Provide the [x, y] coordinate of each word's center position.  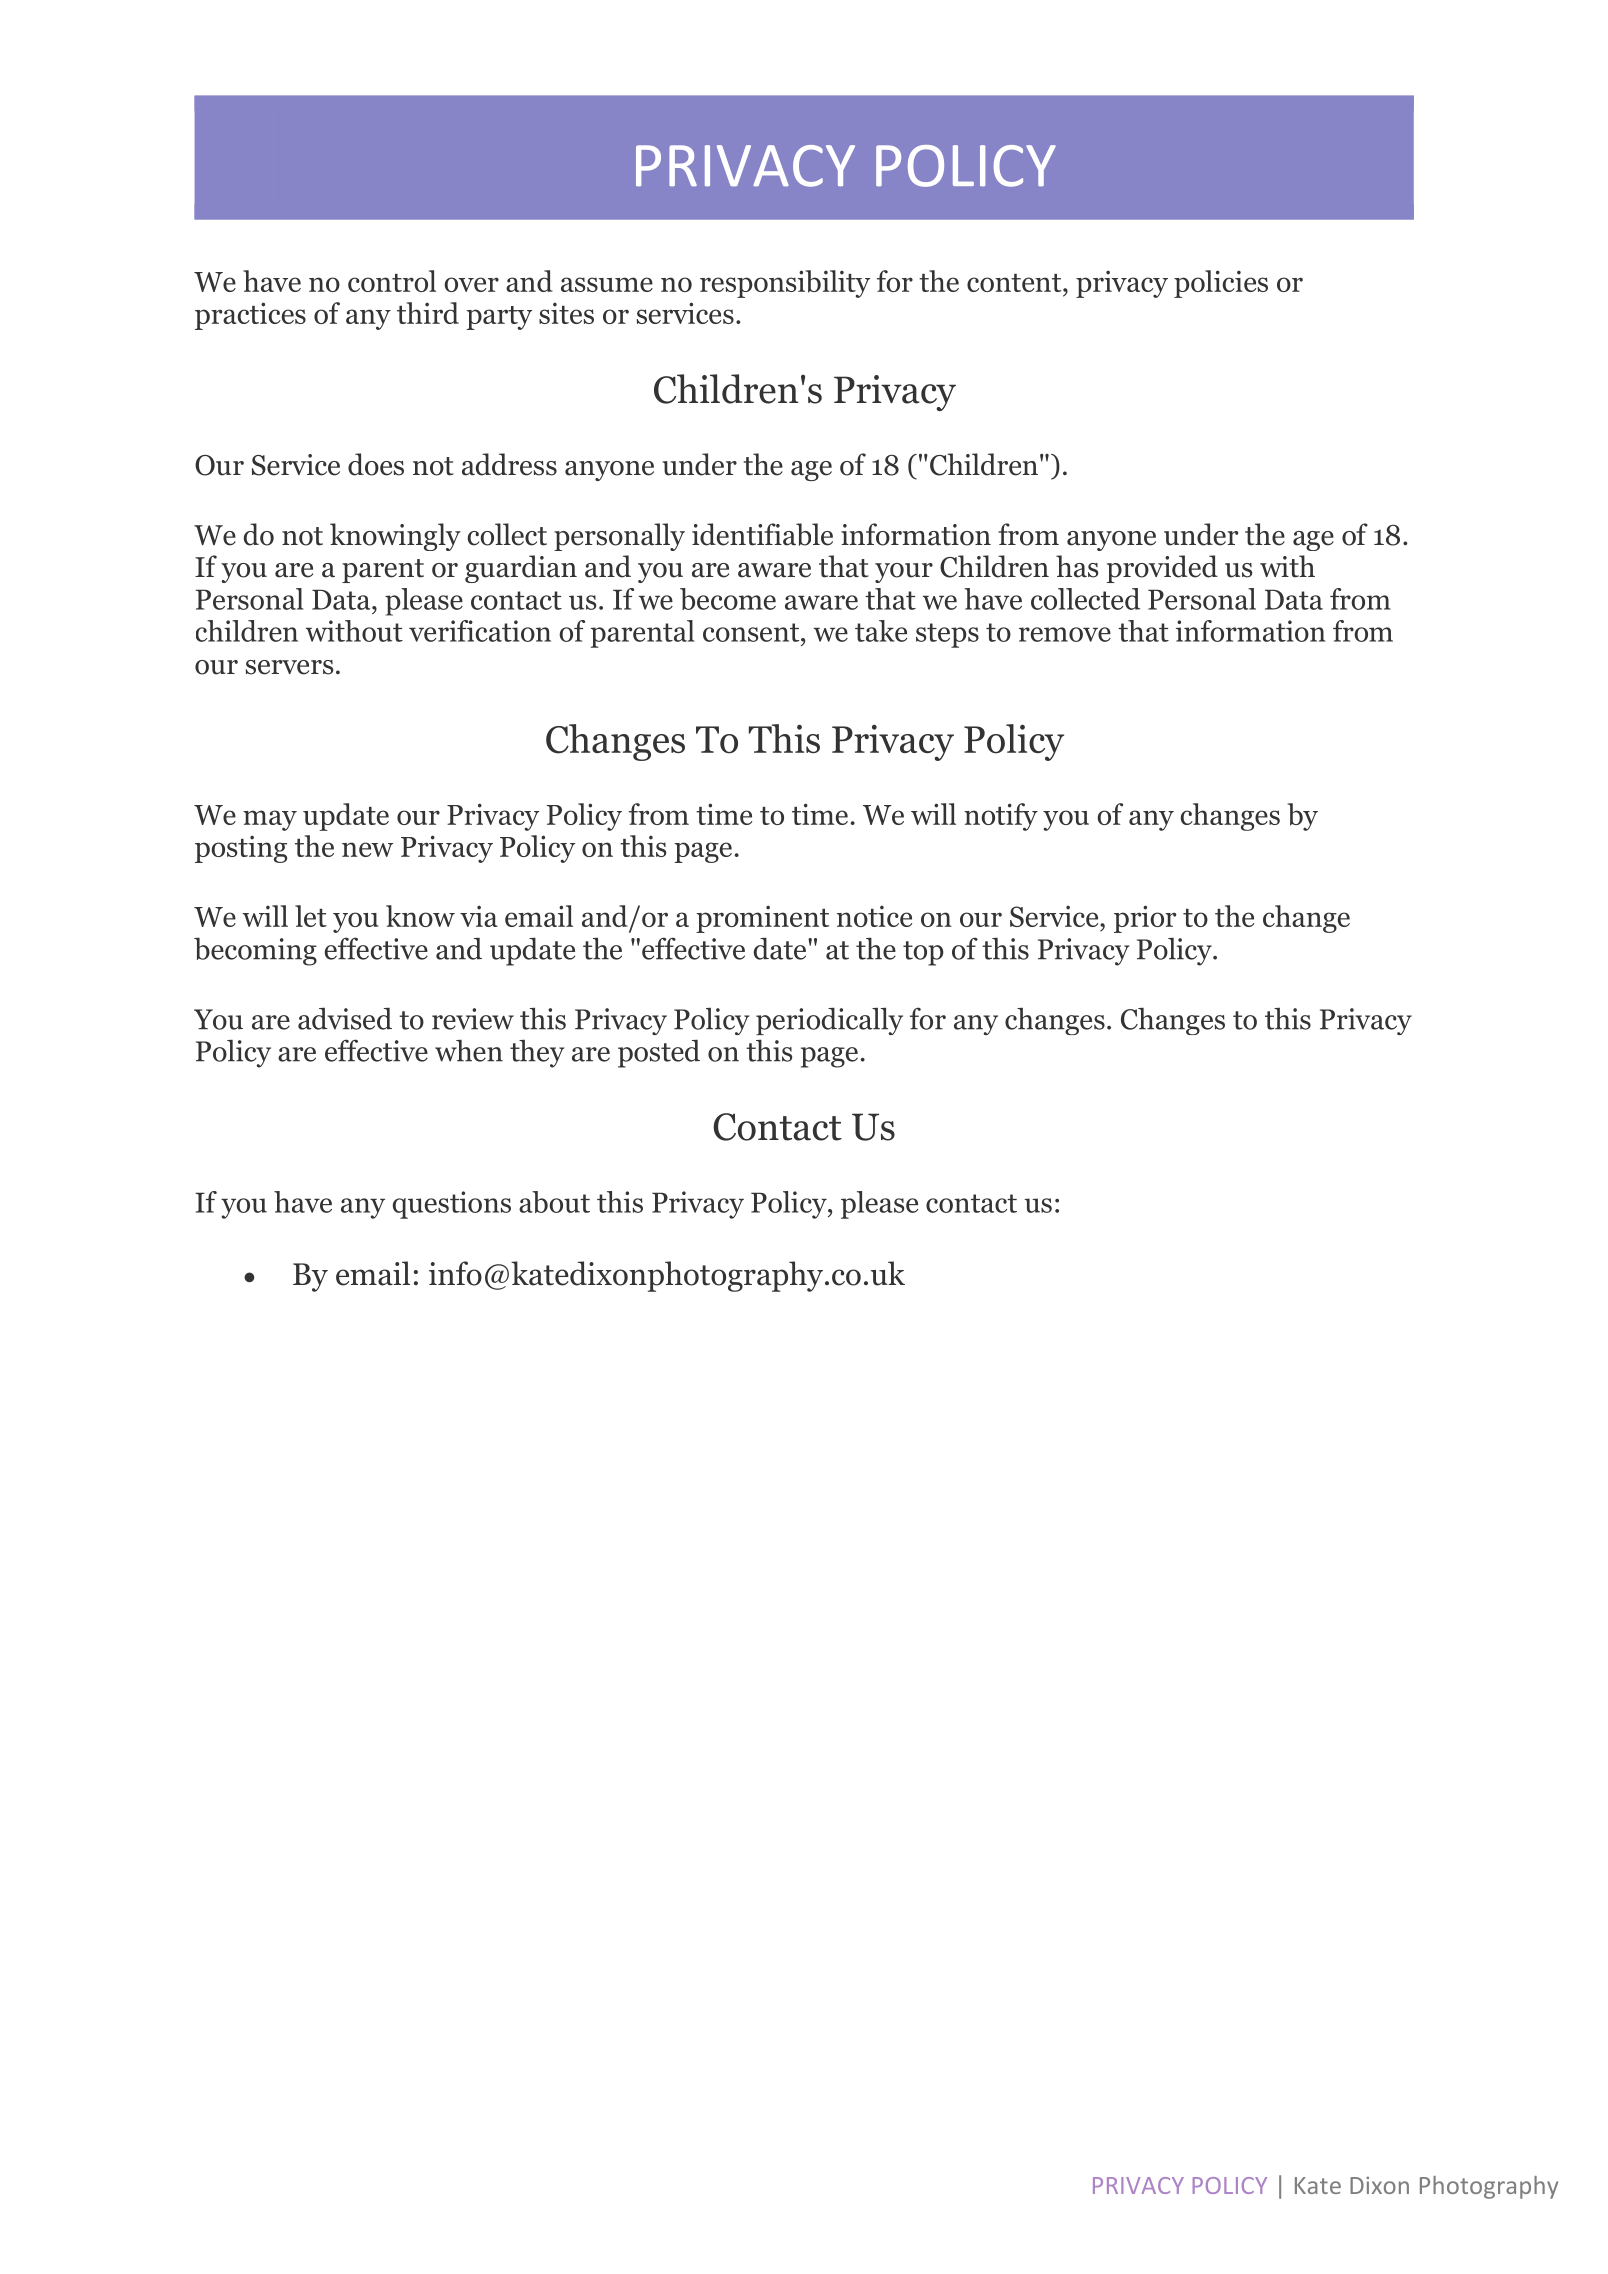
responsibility [785, 284]
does [376, 464]
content [1015, 283]
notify [1001, 817]
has [1077, 566]
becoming [255, 951]
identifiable [762, 534]
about [554, 1202]
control [392, 281]
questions [452, 1205]
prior [1145, 919]
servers [289, 667]
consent [752, 632]
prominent [762, 919]
